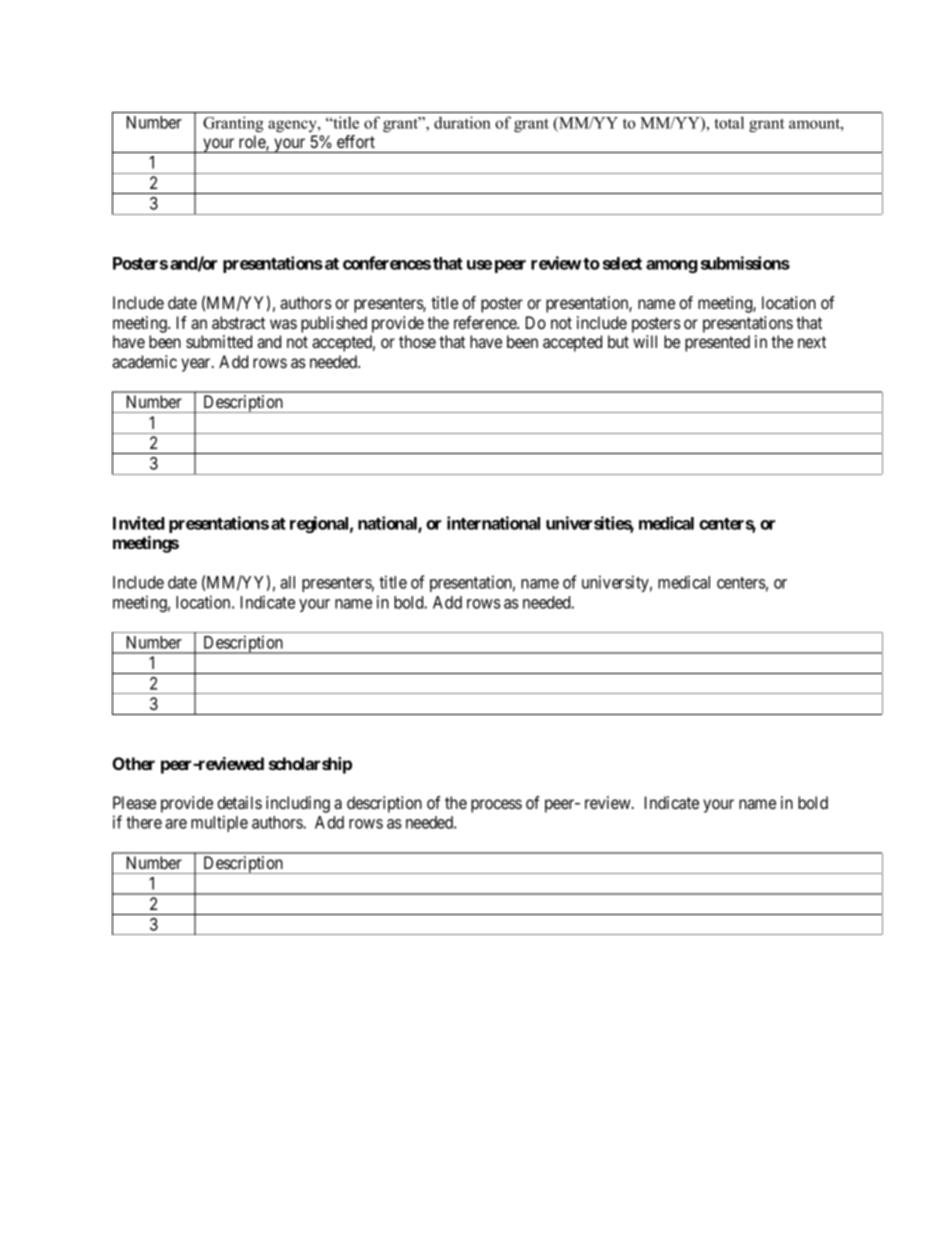  What do you see at coordinates (462, 122) in the screenshot?
I see `duration` at bounding box center [462, 122].
